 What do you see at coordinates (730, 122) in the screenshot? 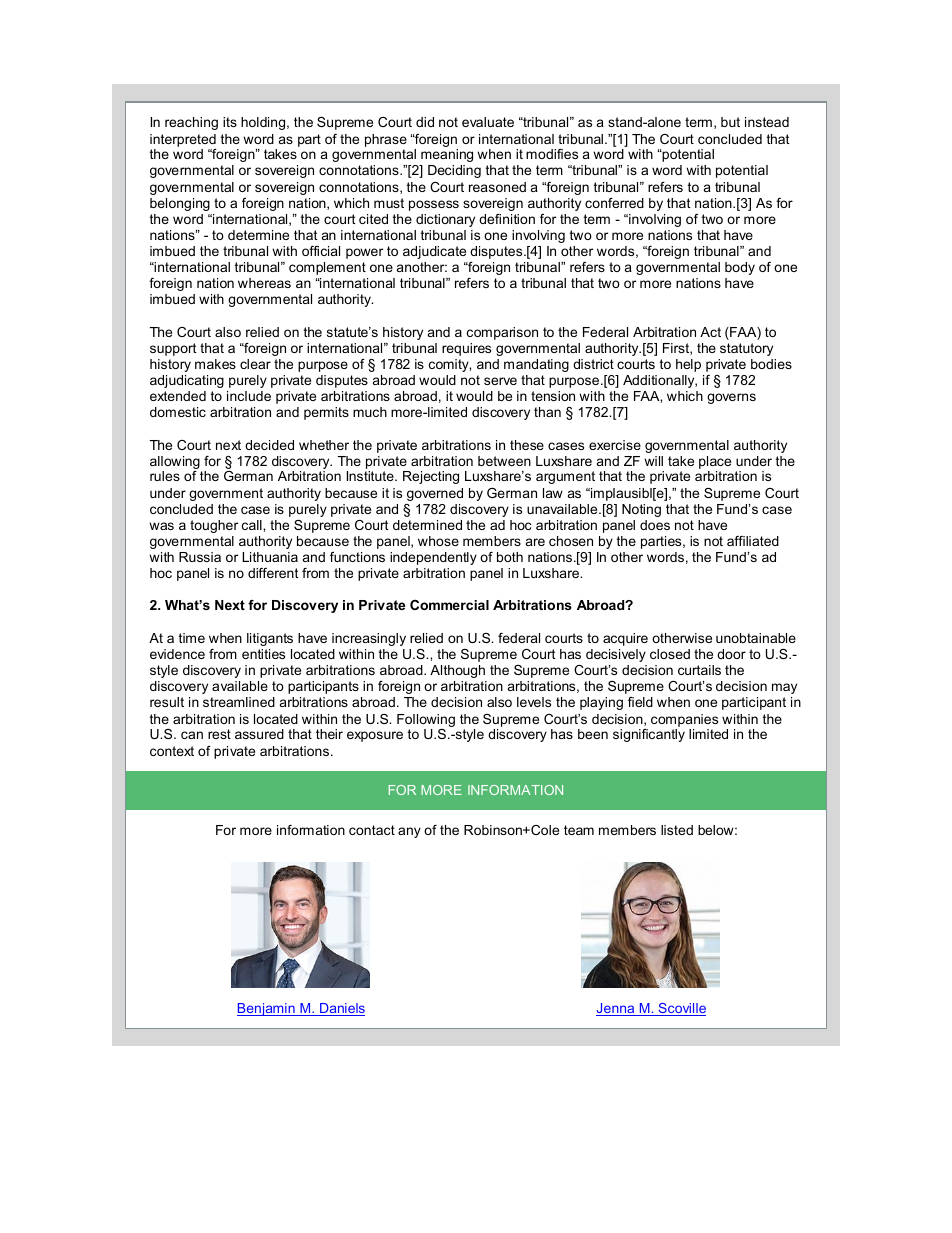
I see `but` at bounding box center [730, 122].
